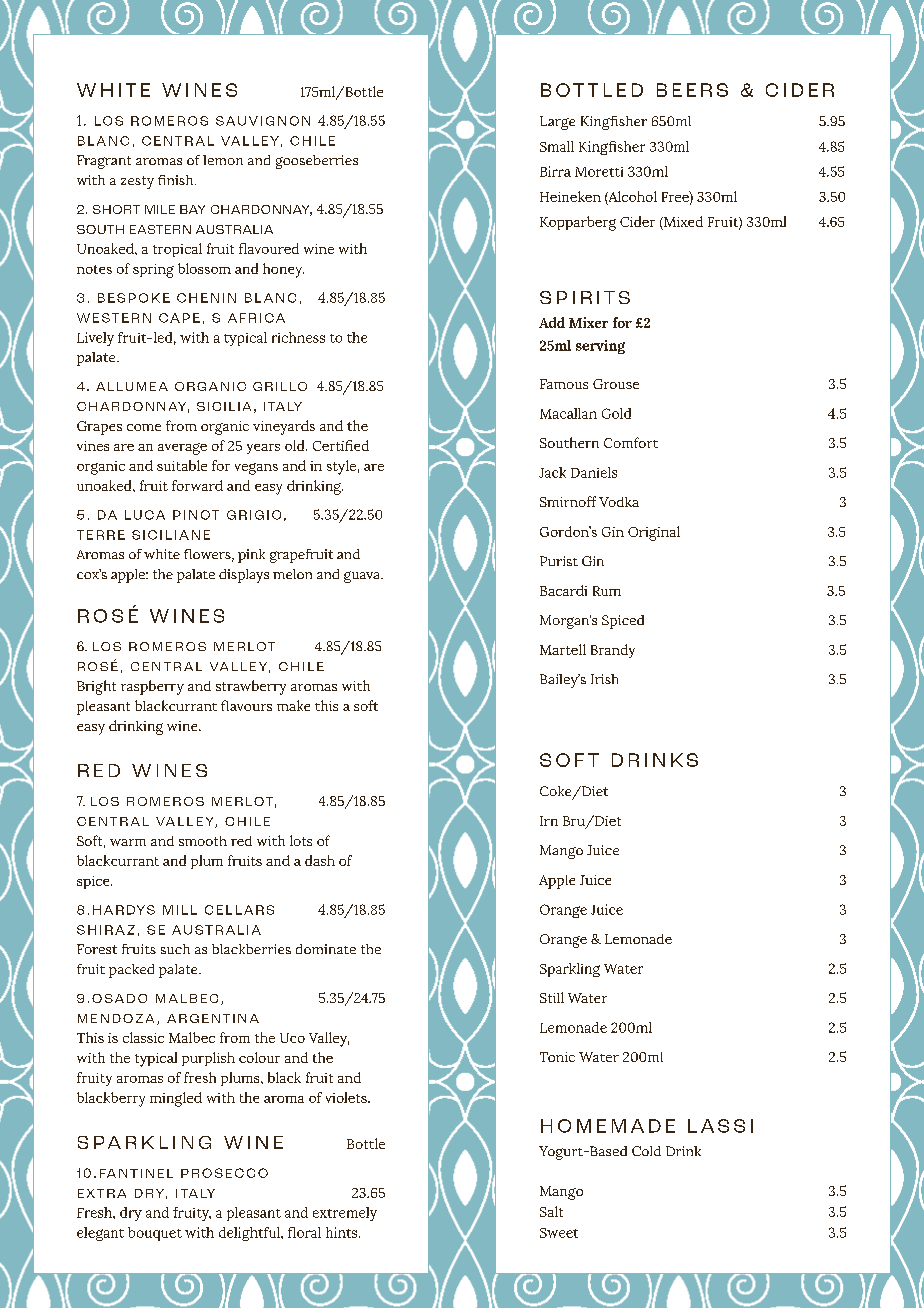 Image resolution: width=924 pixels, height=1308 pixels. I want to click on forward, so click(197, 485).
